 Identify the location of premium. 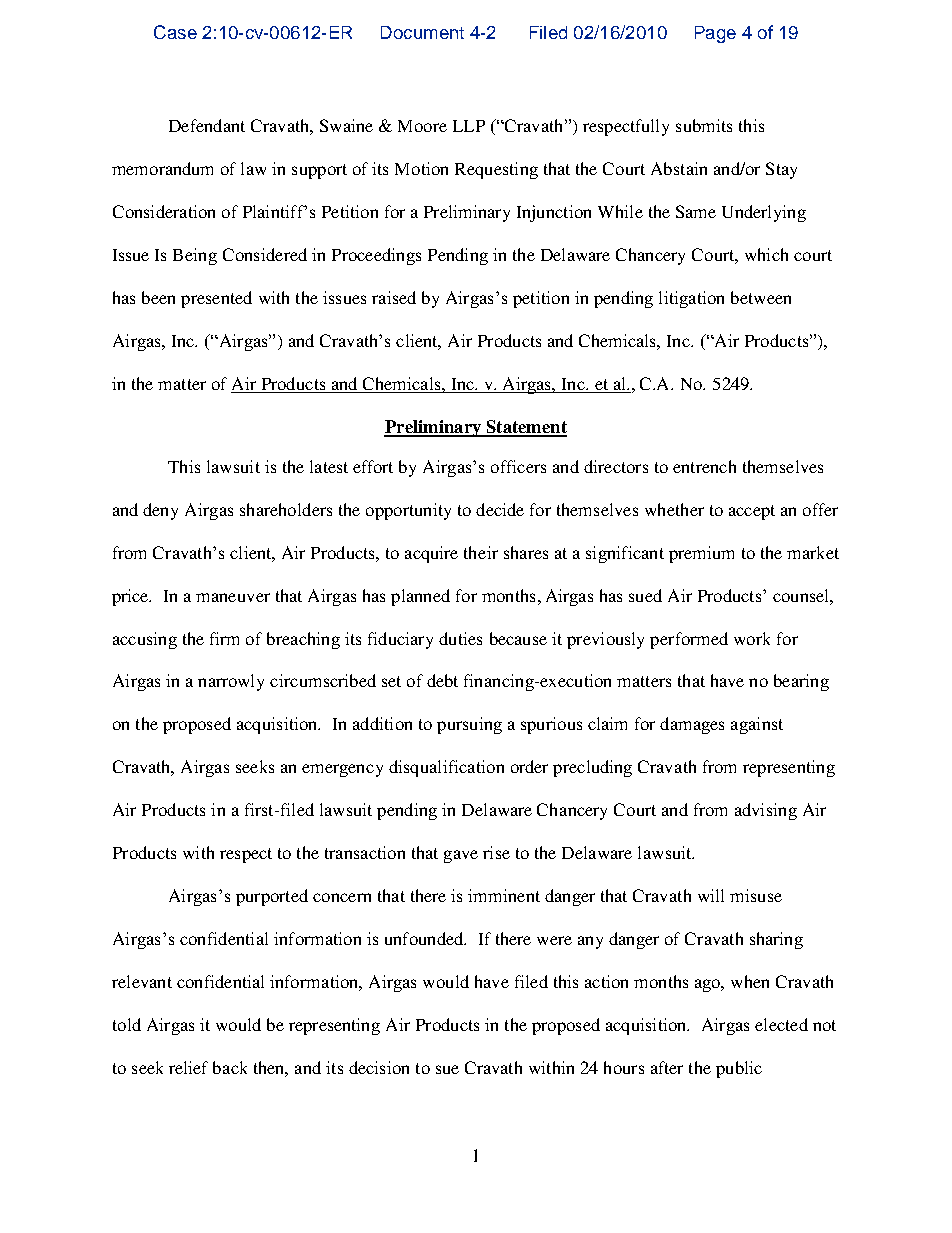
(701, 554).
